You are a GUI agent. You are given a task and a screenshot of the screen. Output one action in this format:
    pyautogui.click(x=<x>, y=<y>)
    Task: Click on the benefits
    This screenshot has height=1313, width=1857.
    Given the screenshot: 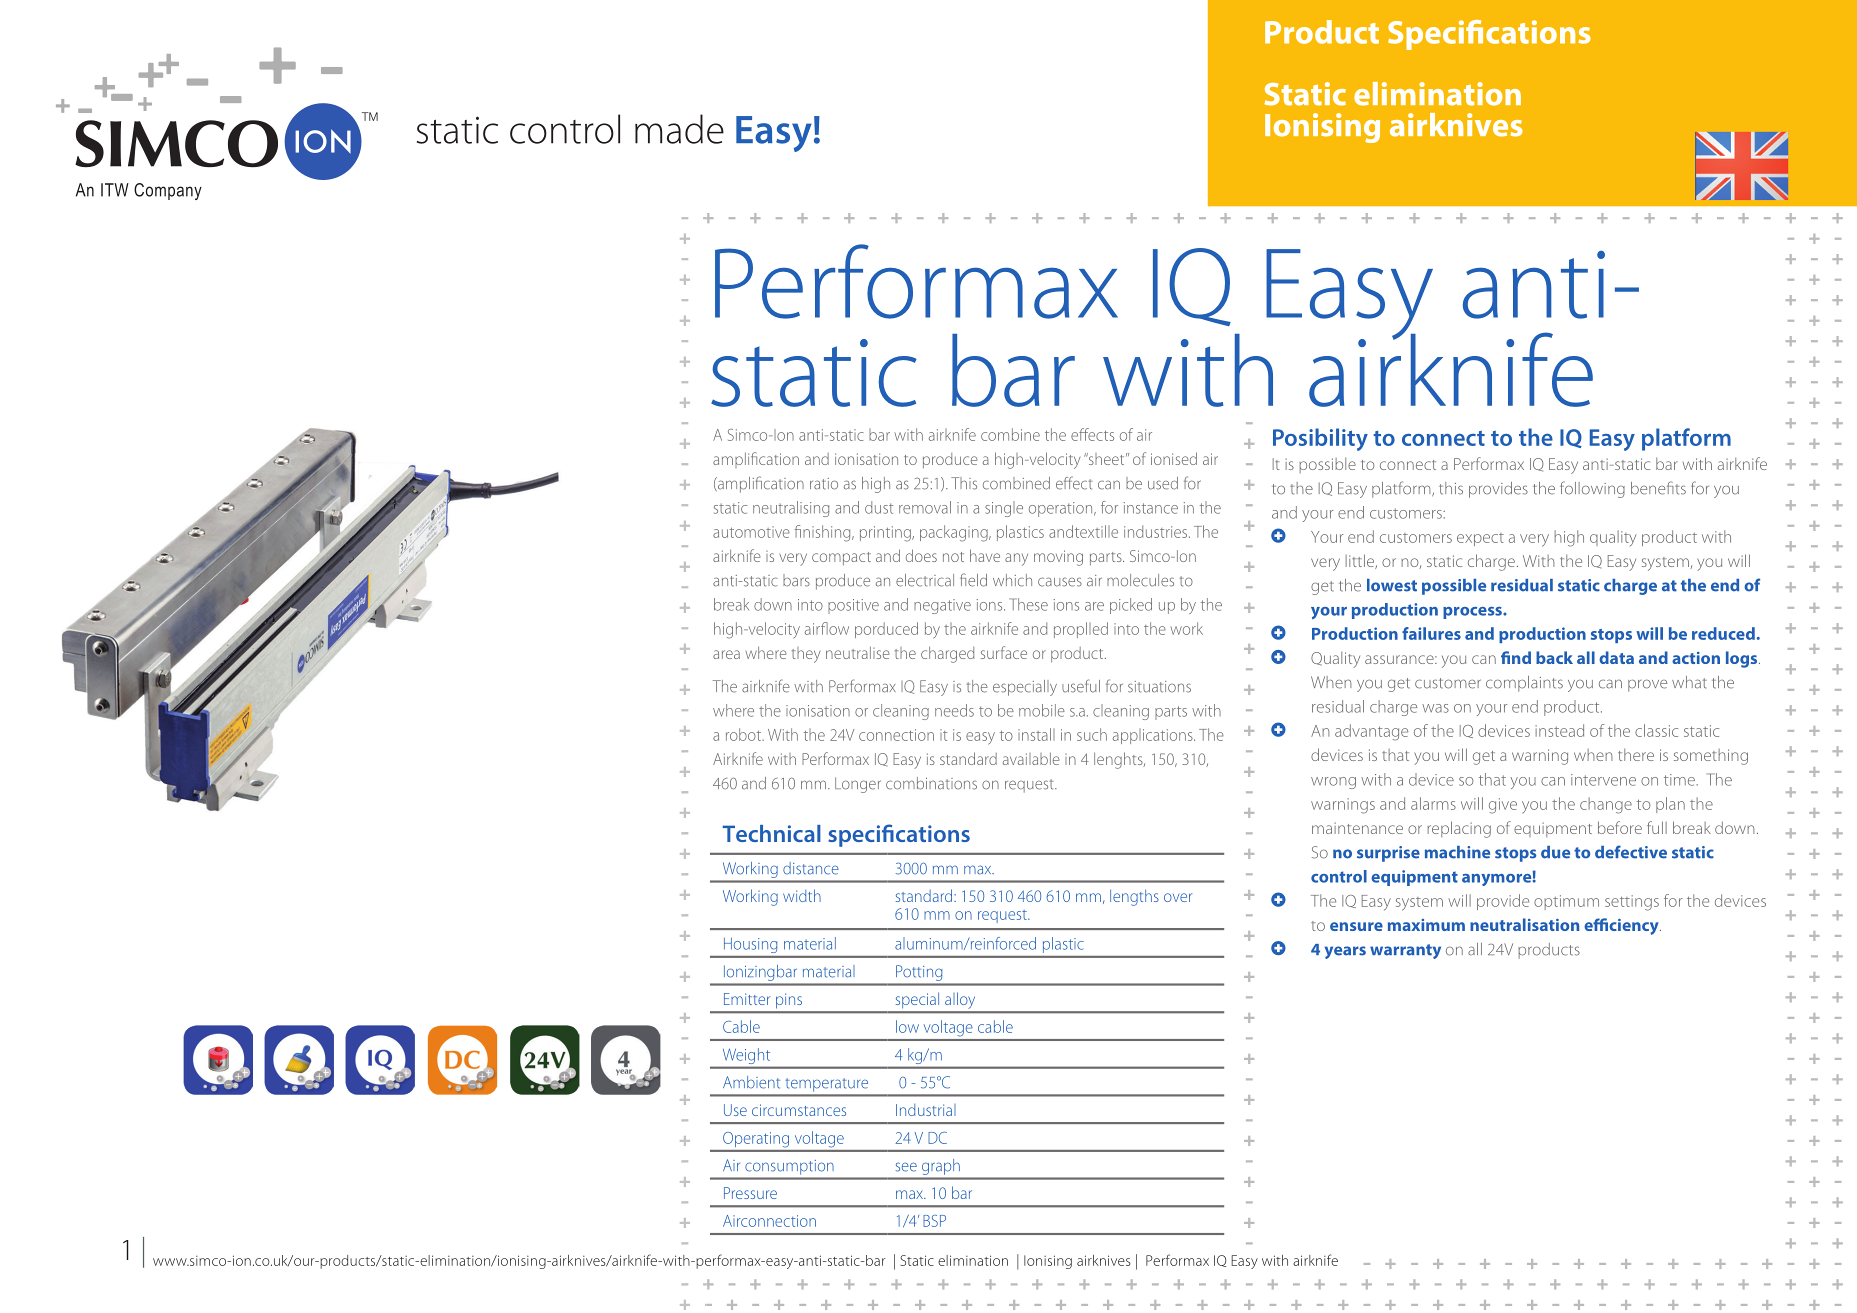 What is the action you would take?
    pyautogui.click(x=1658, y=488)
